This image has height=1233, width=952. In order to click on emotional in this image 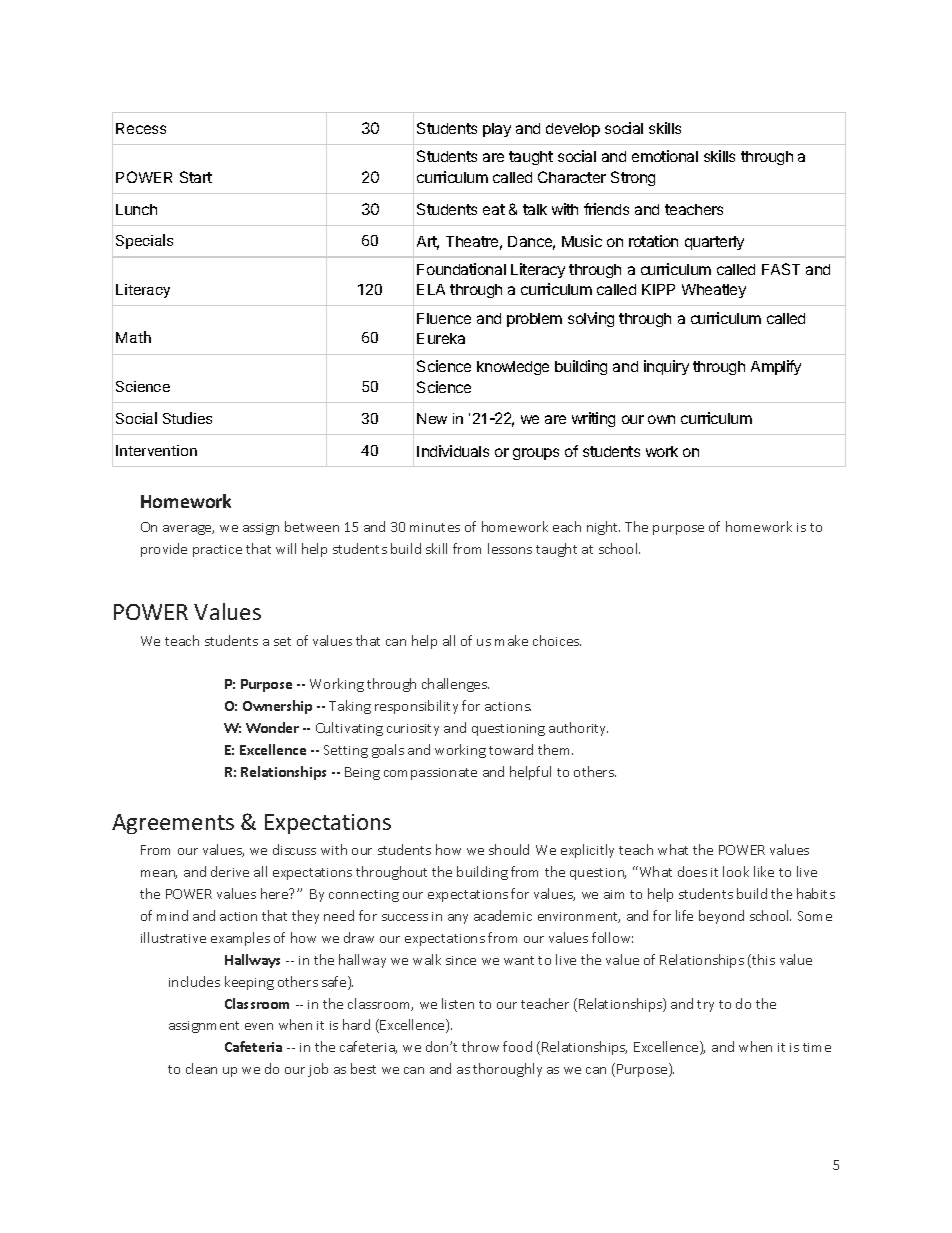, I will do `click(665, 156)`.
